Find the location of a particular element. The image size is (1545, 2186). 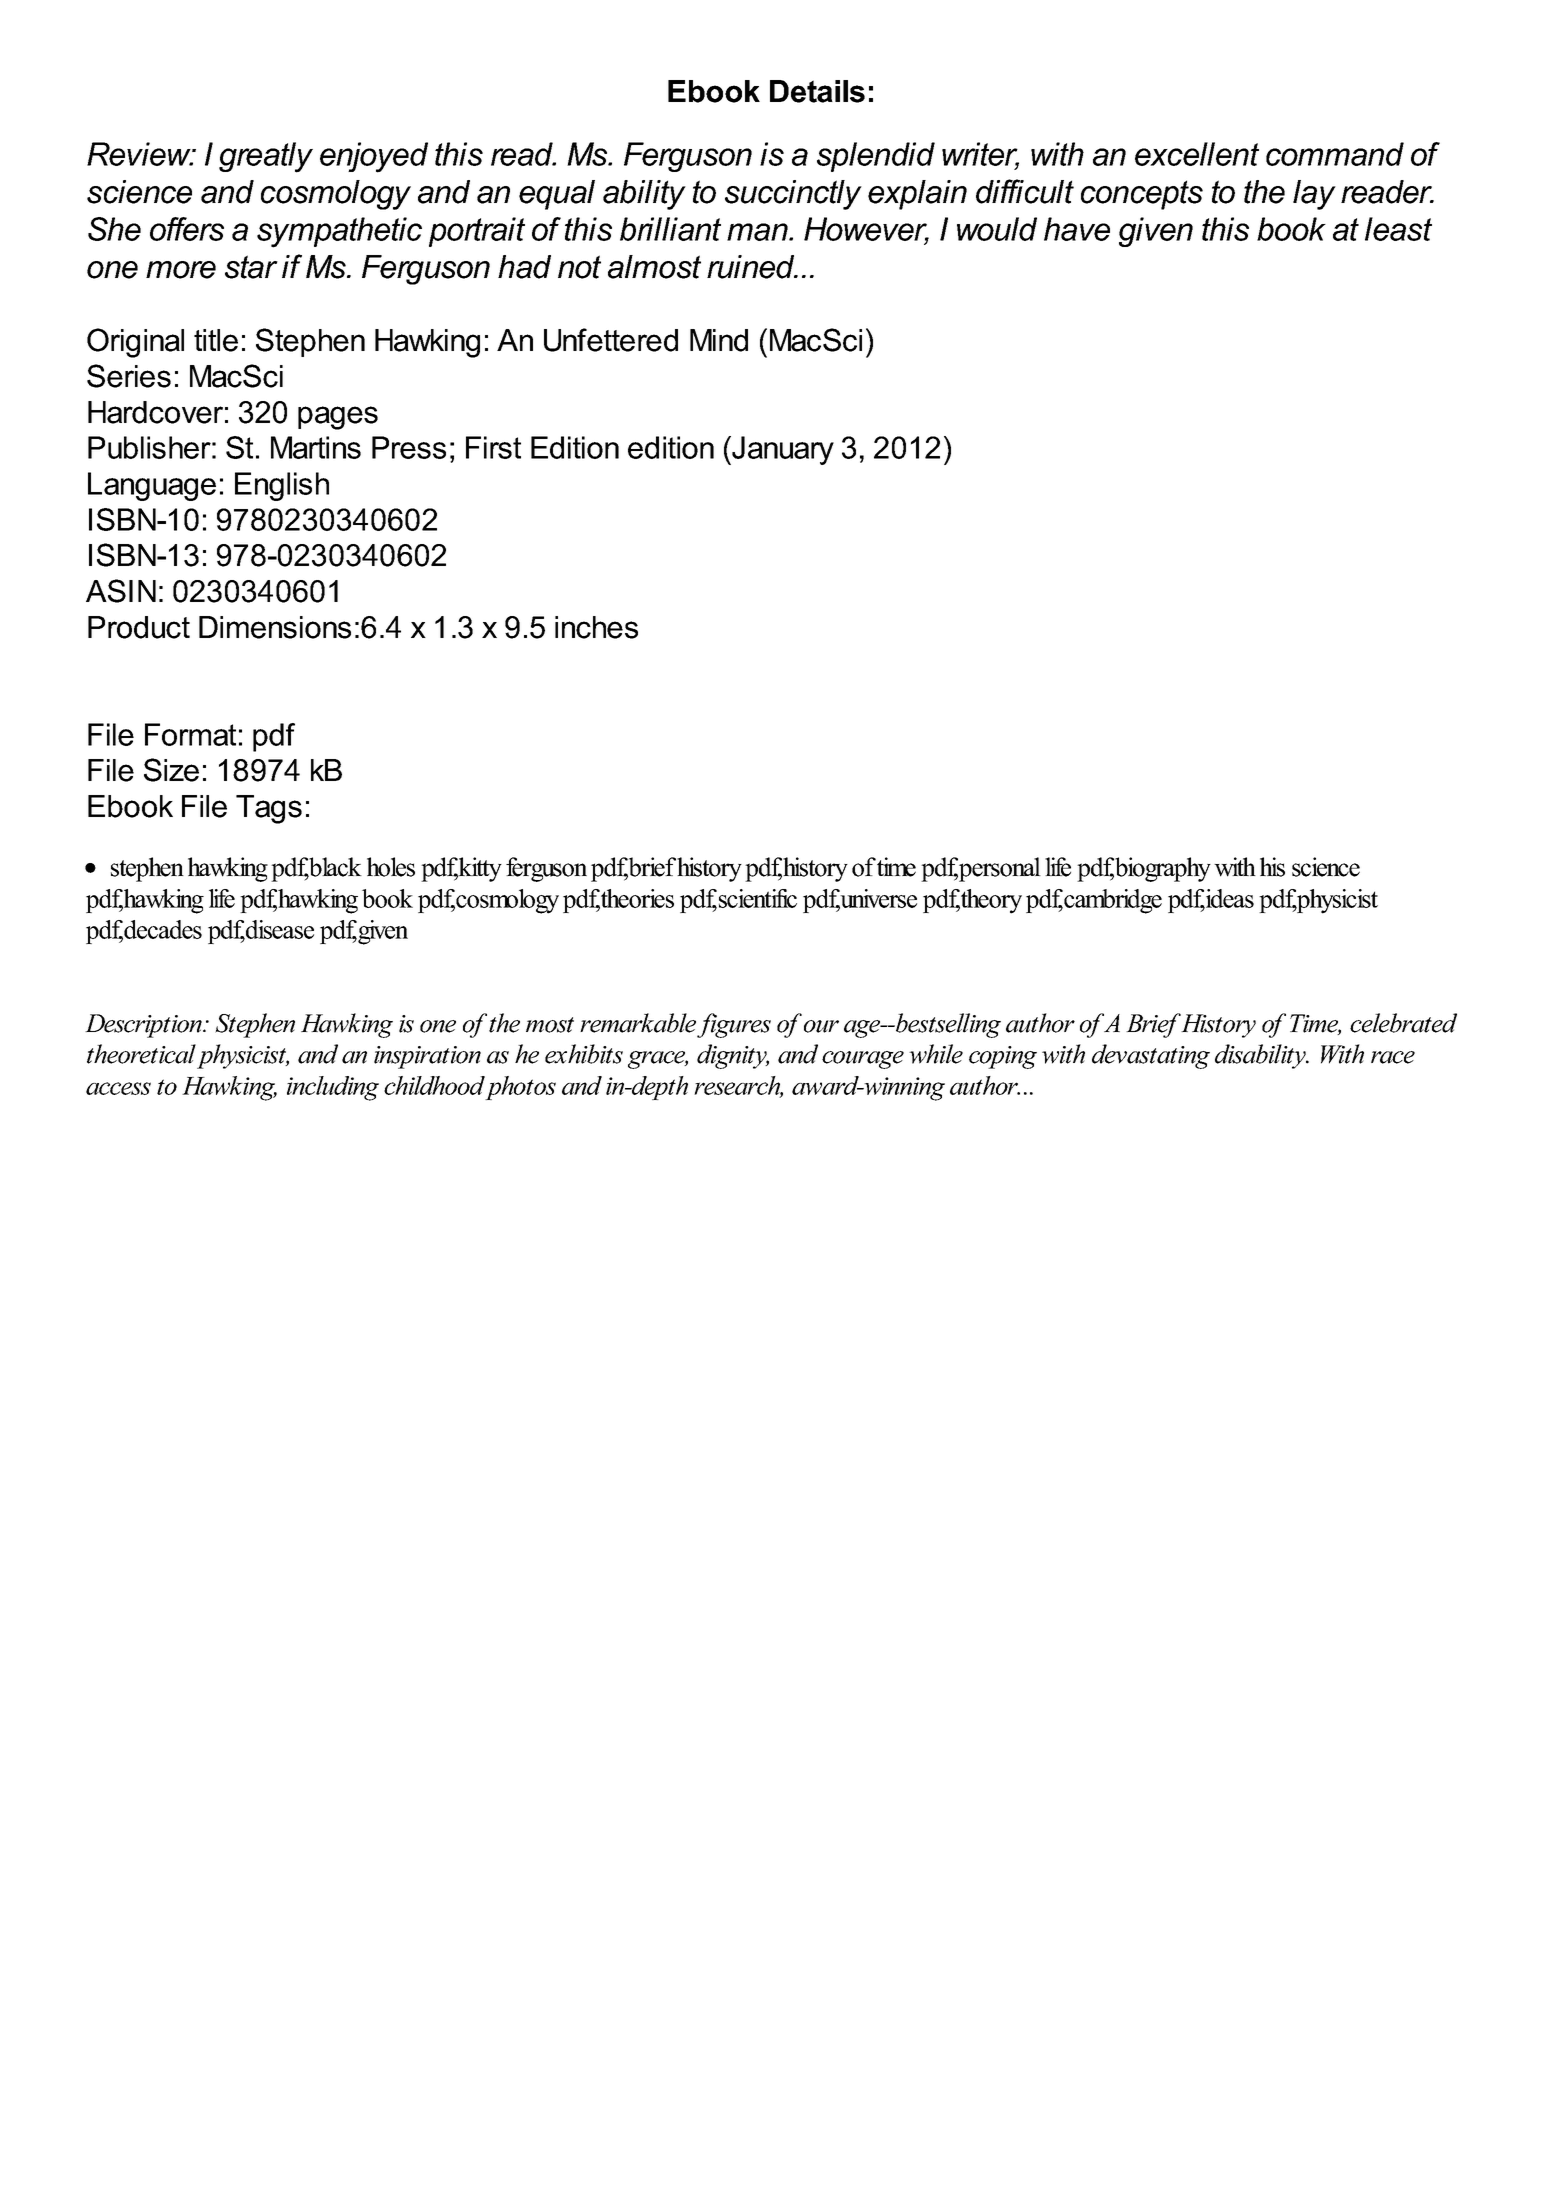

excellent is located at coordinates (1197, 154).
